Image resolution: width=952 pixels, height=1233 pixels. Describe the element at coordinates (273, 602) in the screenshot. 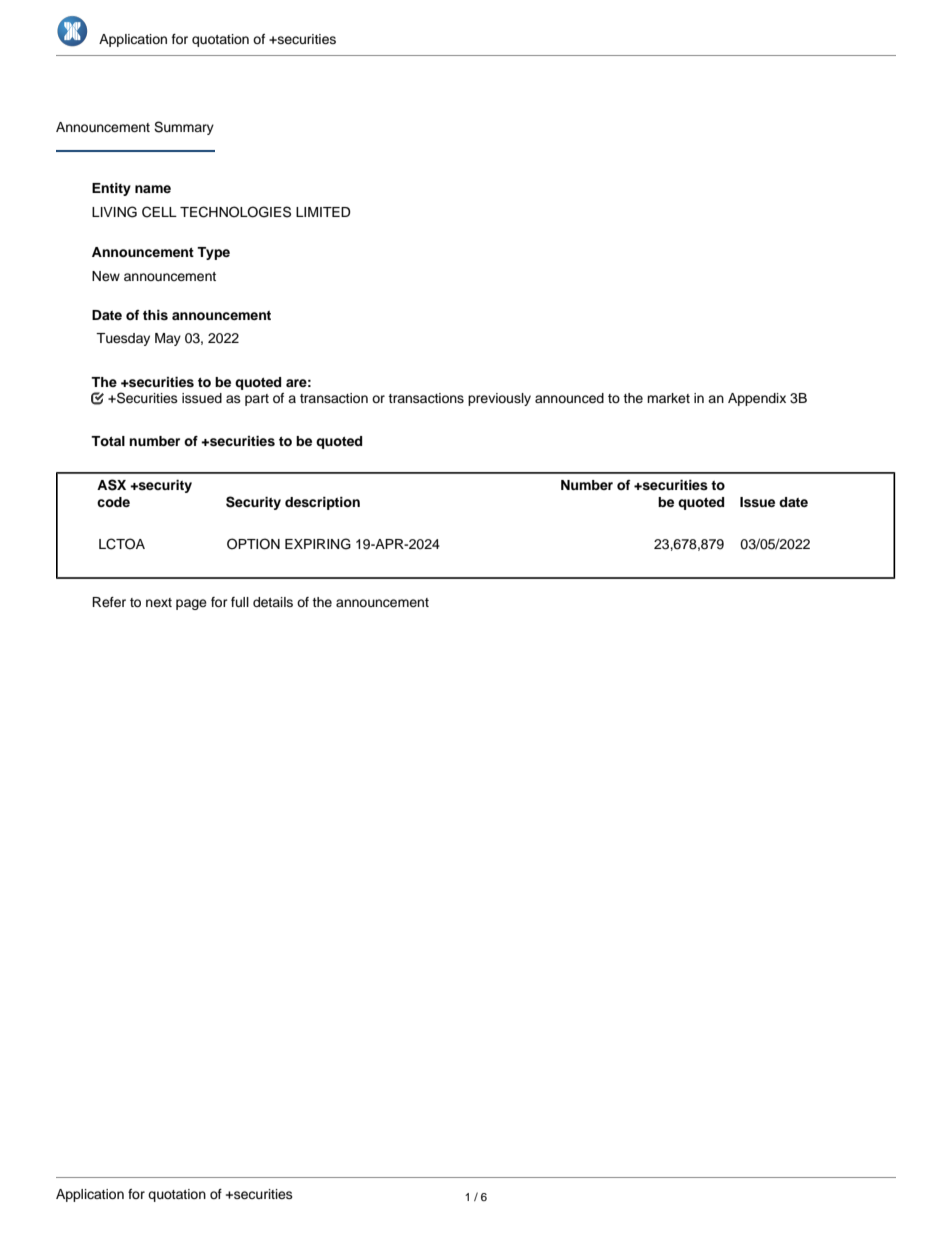

I see `details` at that location.
